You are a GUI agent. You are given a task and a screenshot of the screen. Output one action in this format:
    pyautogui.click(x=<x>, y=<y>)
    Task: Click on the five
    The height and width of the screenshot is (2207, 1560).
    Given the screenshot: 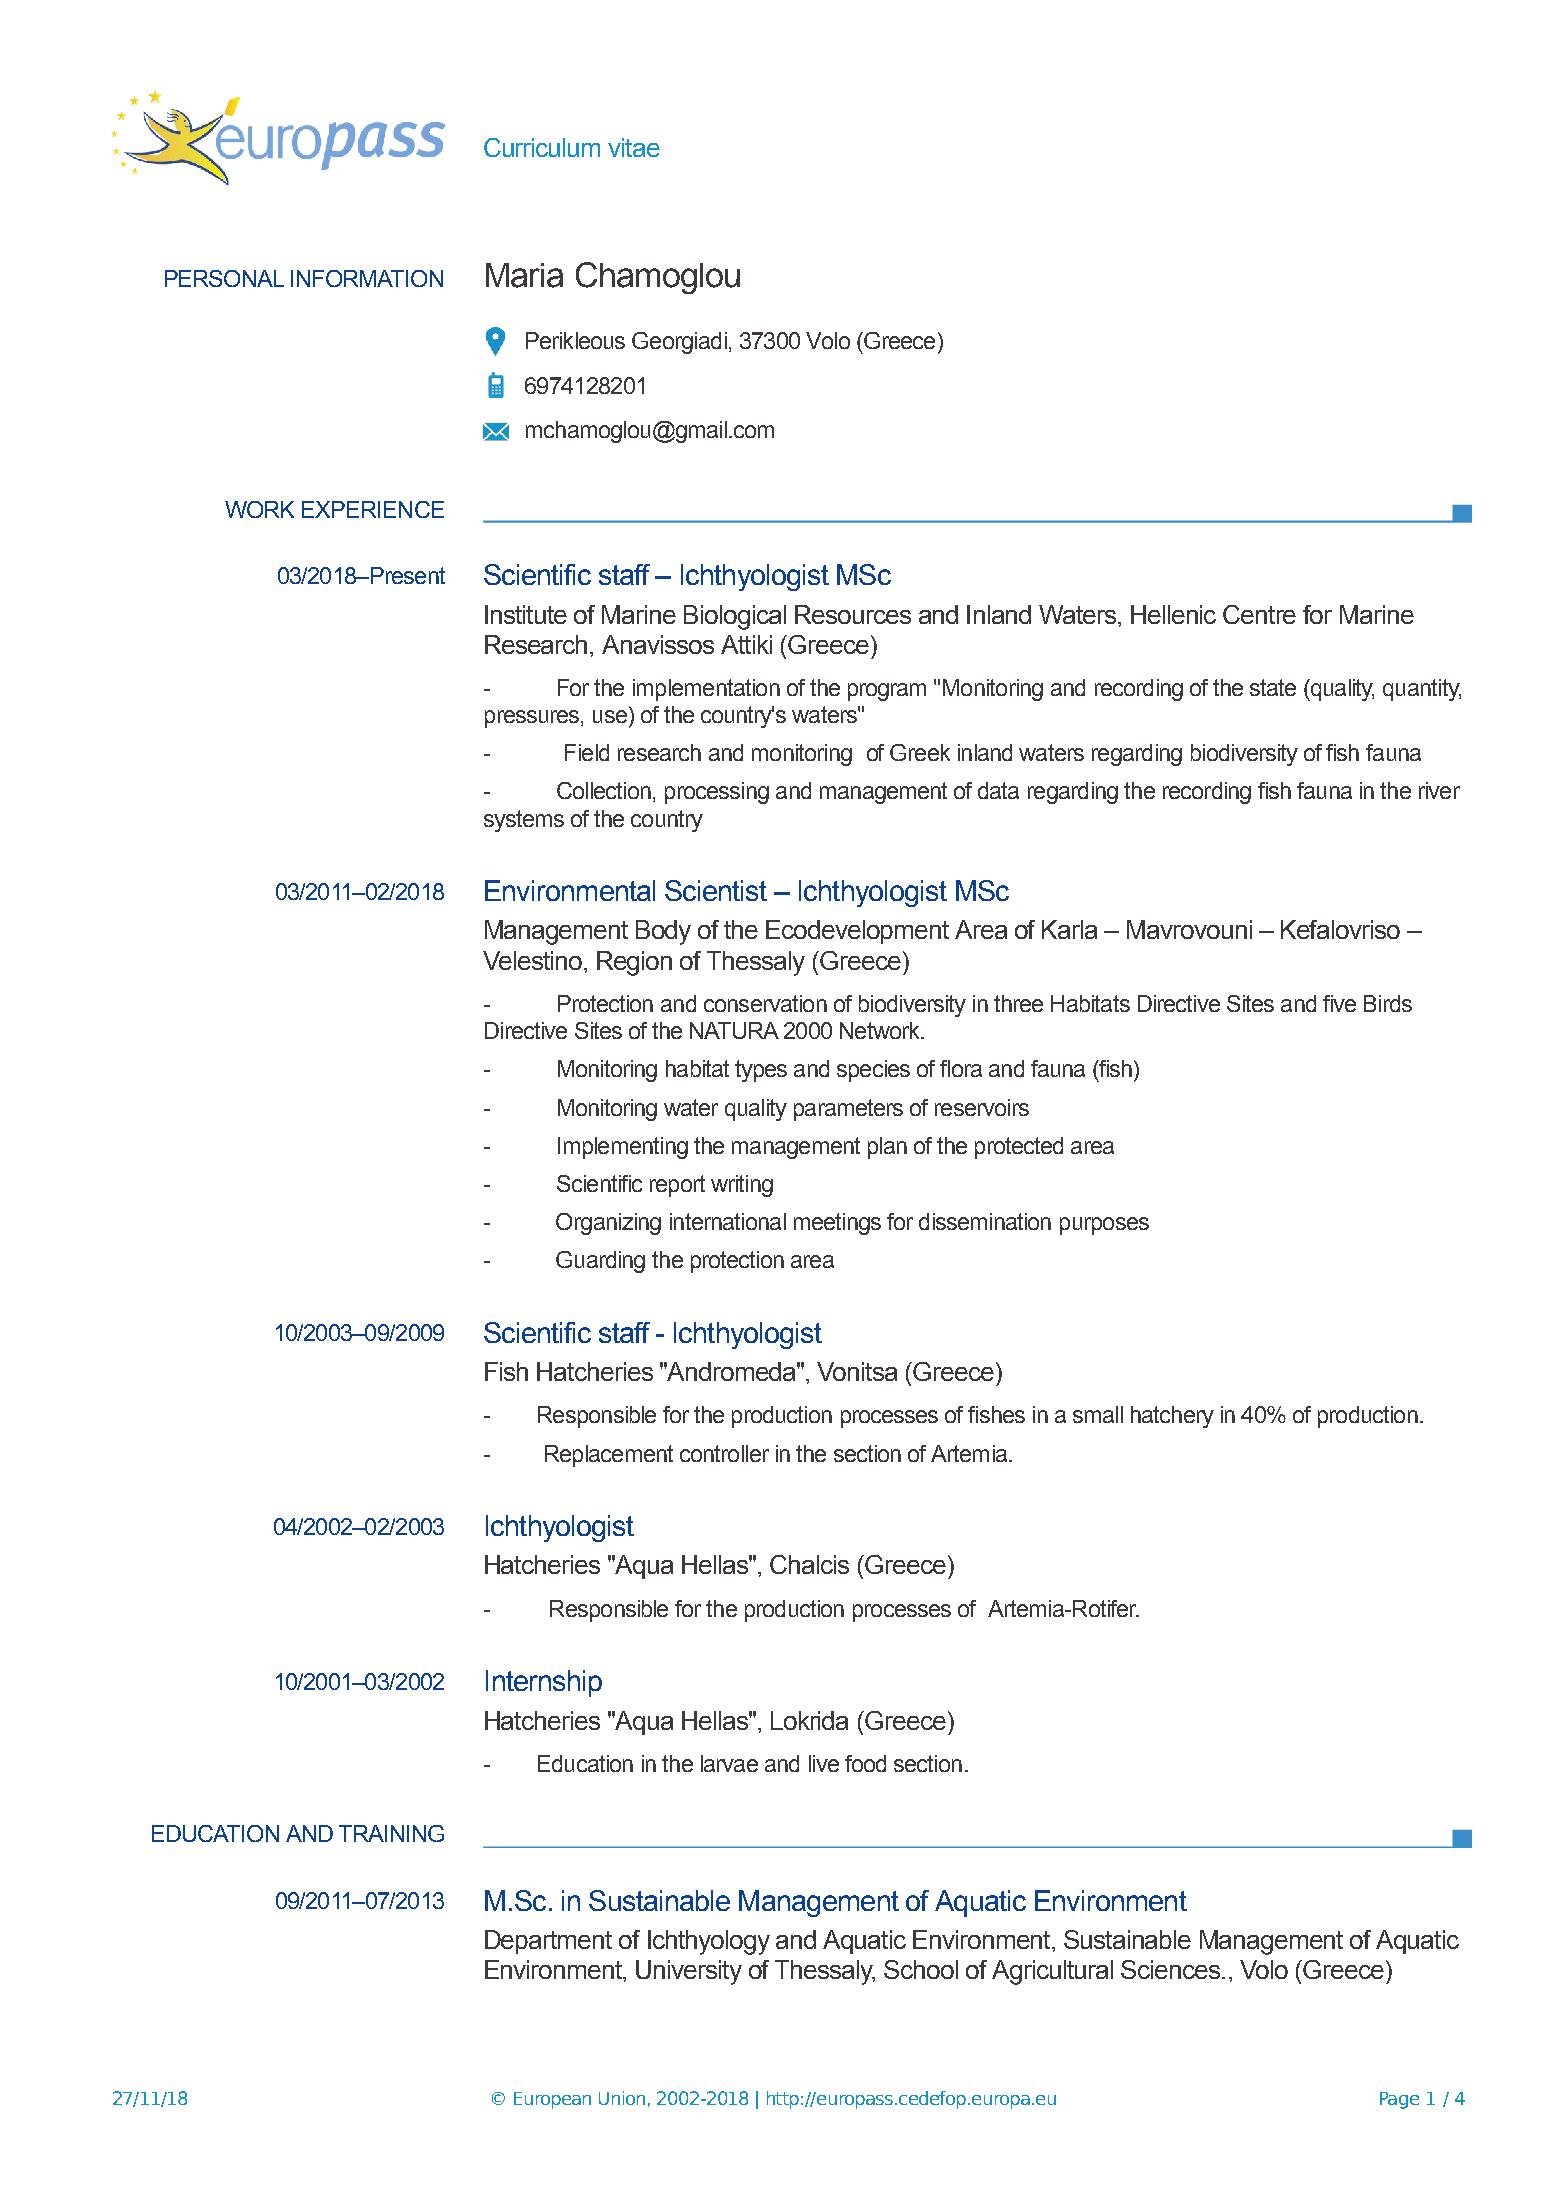 What is the action you would take?
    pyautogui.click(x=1339, y=1003)
